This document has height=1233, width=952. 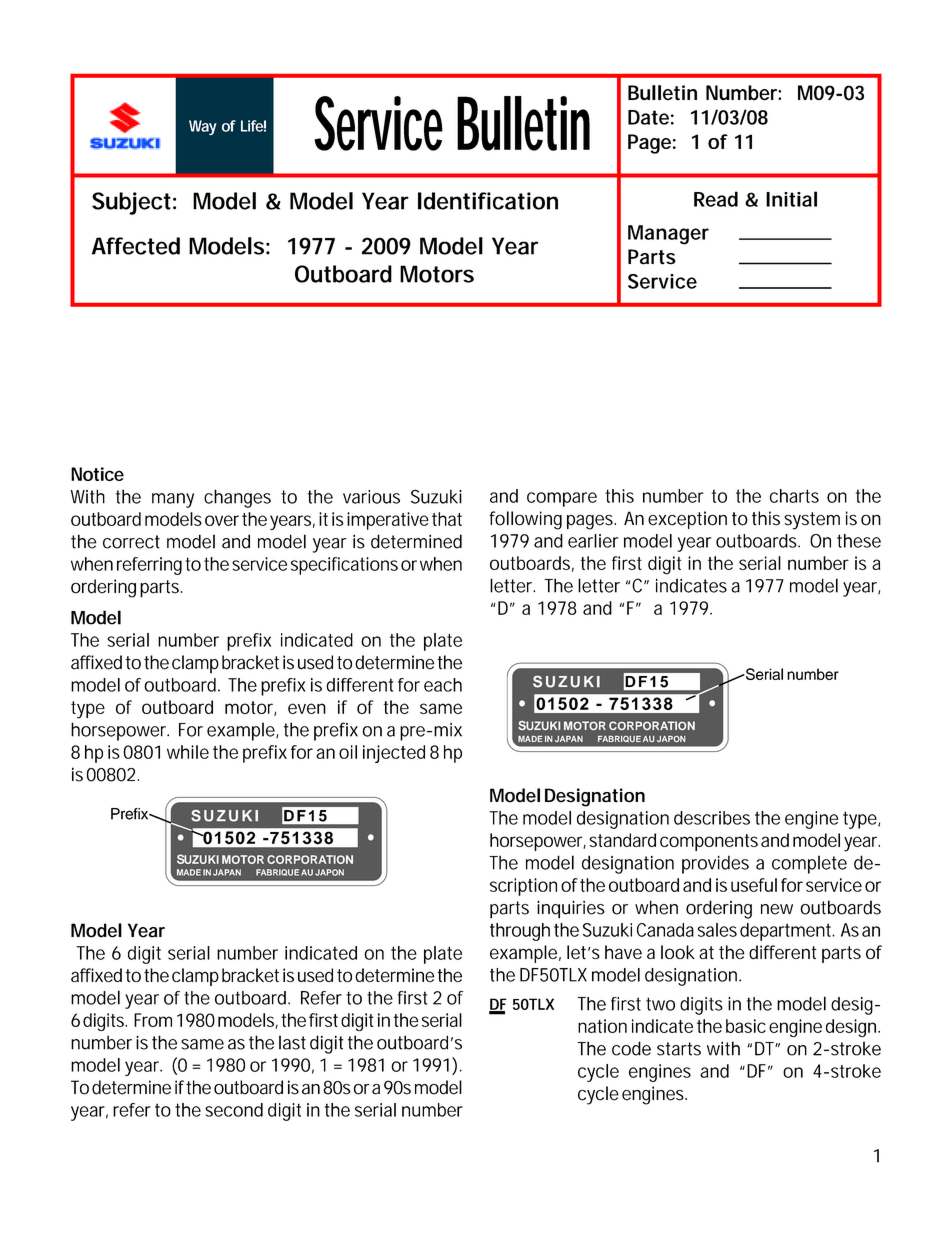 What do you see at coordinates (712, 818) in the document?
I see `describes` at bounding box center [712, 818].
